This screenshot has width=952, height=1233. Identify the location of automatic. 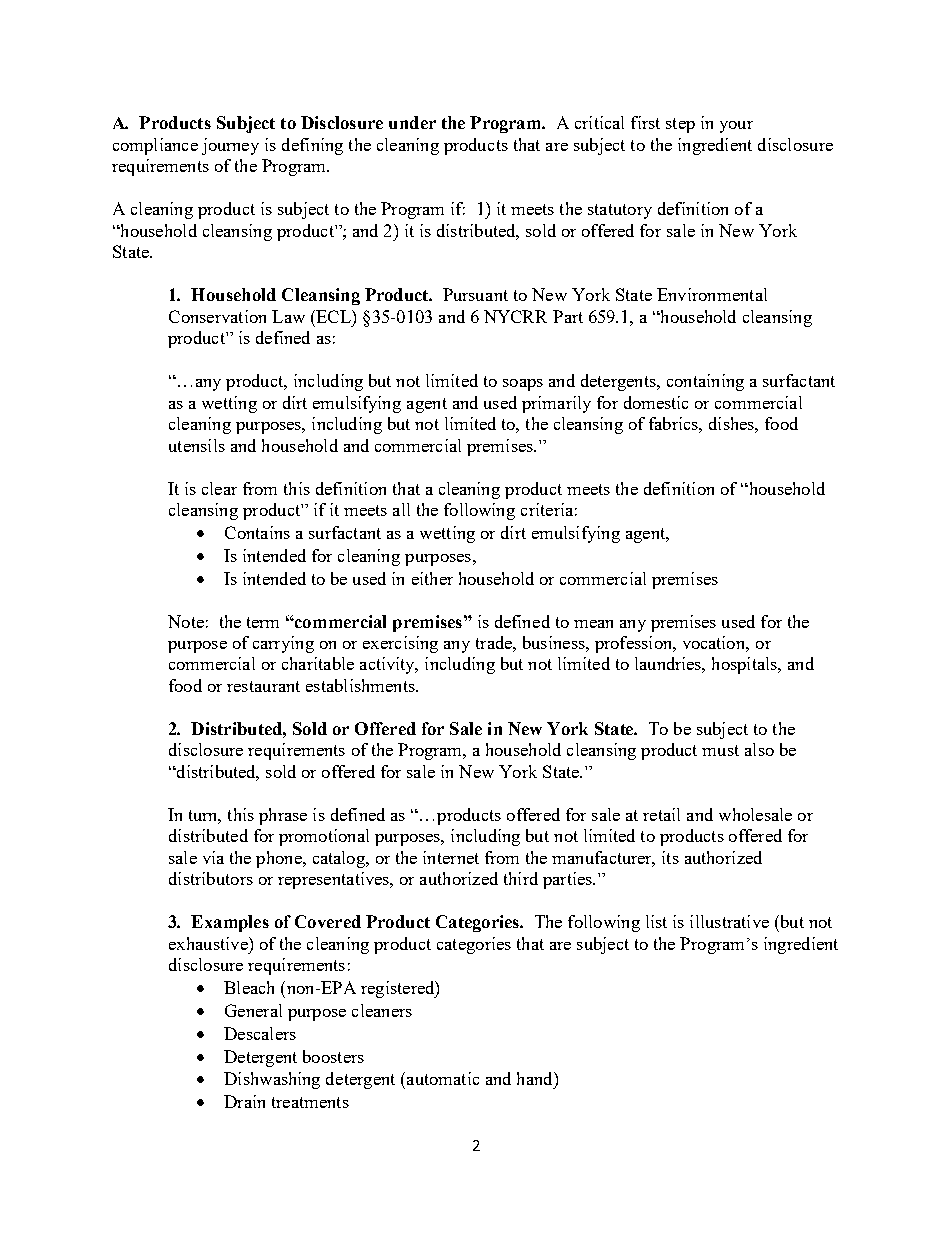
(443, 1078).
